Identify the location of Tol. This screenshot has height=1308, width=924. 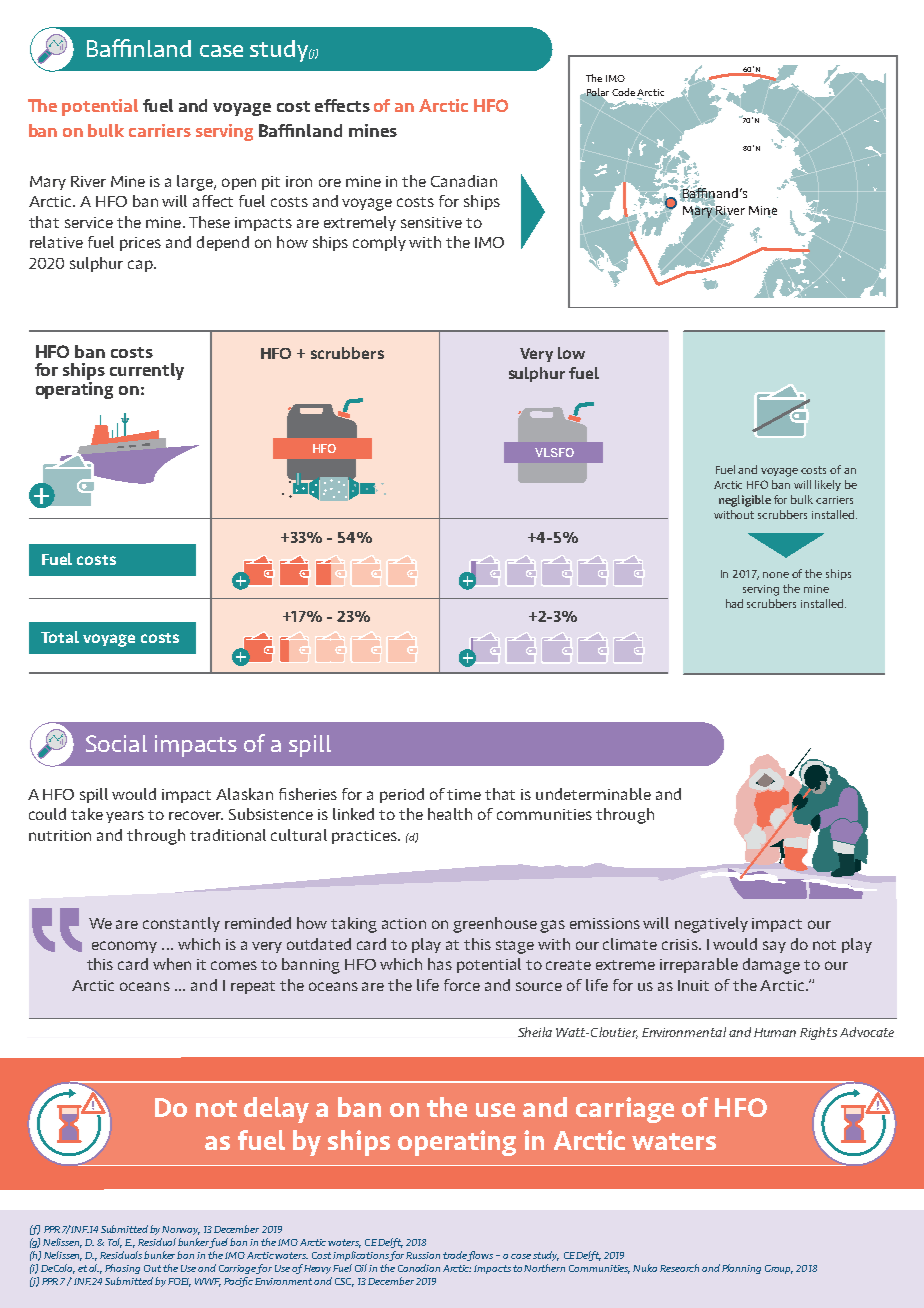
(115, 1243).
